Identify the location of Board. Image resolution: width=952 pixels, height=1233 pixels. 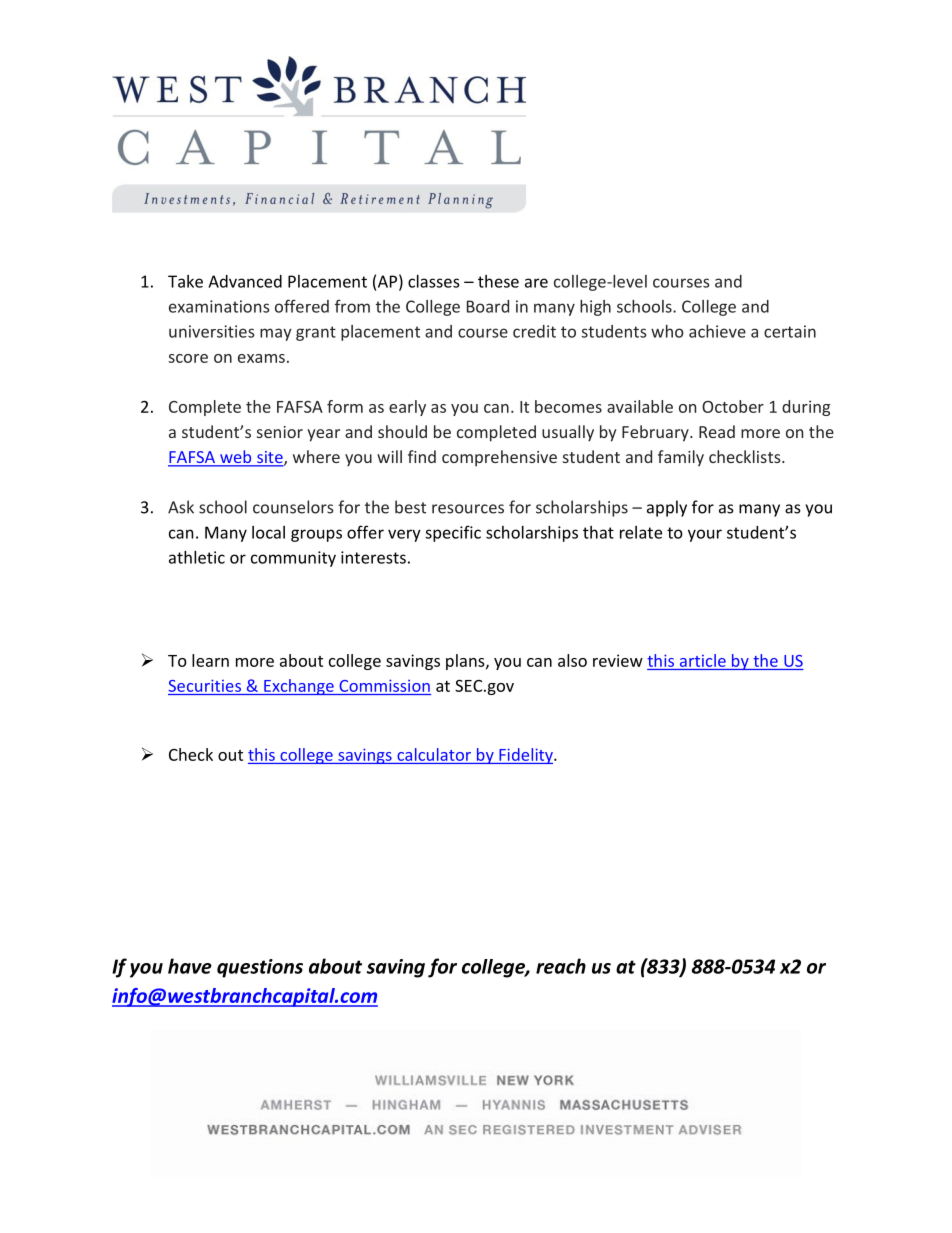
(488, 306).
